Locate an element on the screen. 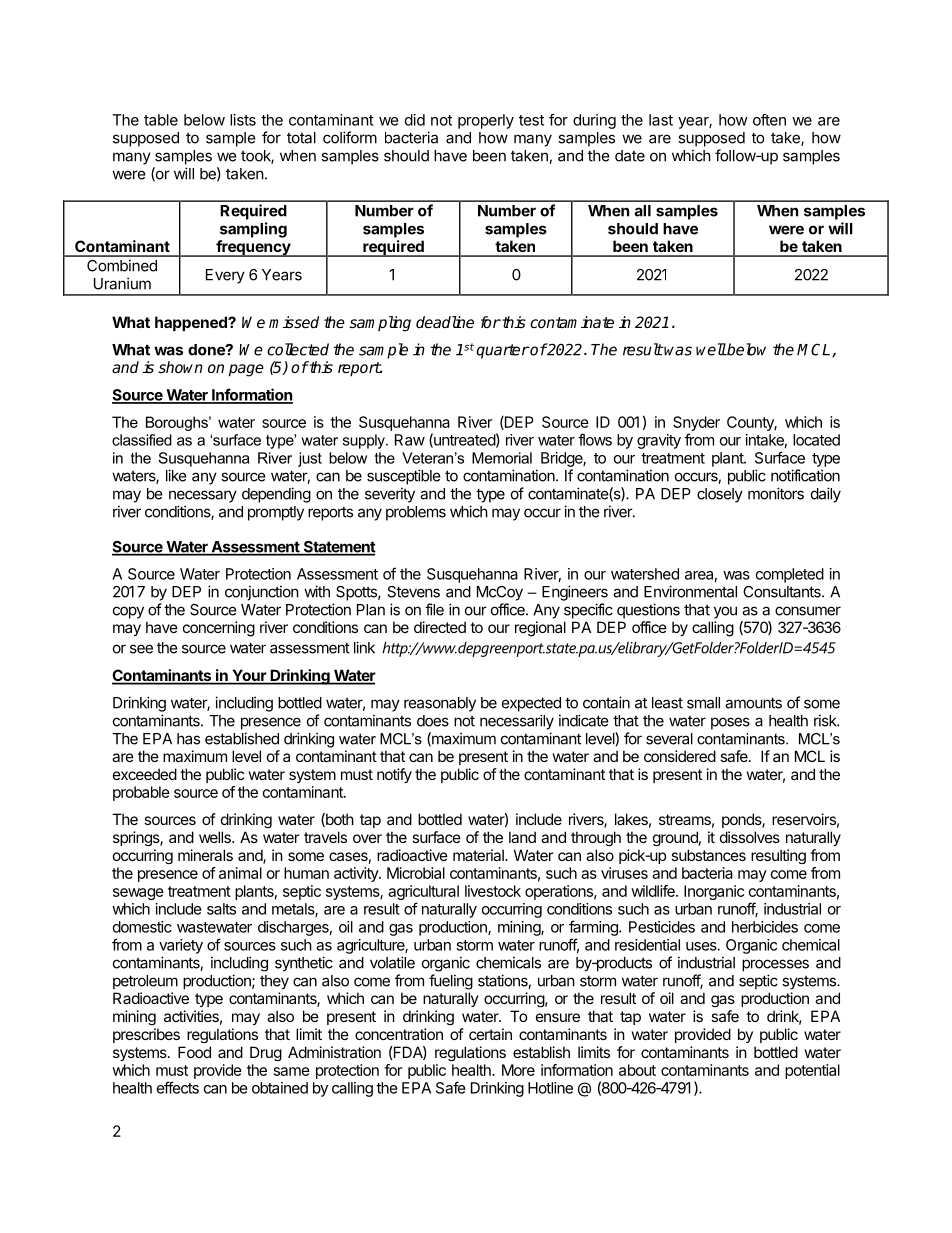 Image resolution: width=952 pixels, height=1233 pixels. Food is located at coordinates (194, 1052).
